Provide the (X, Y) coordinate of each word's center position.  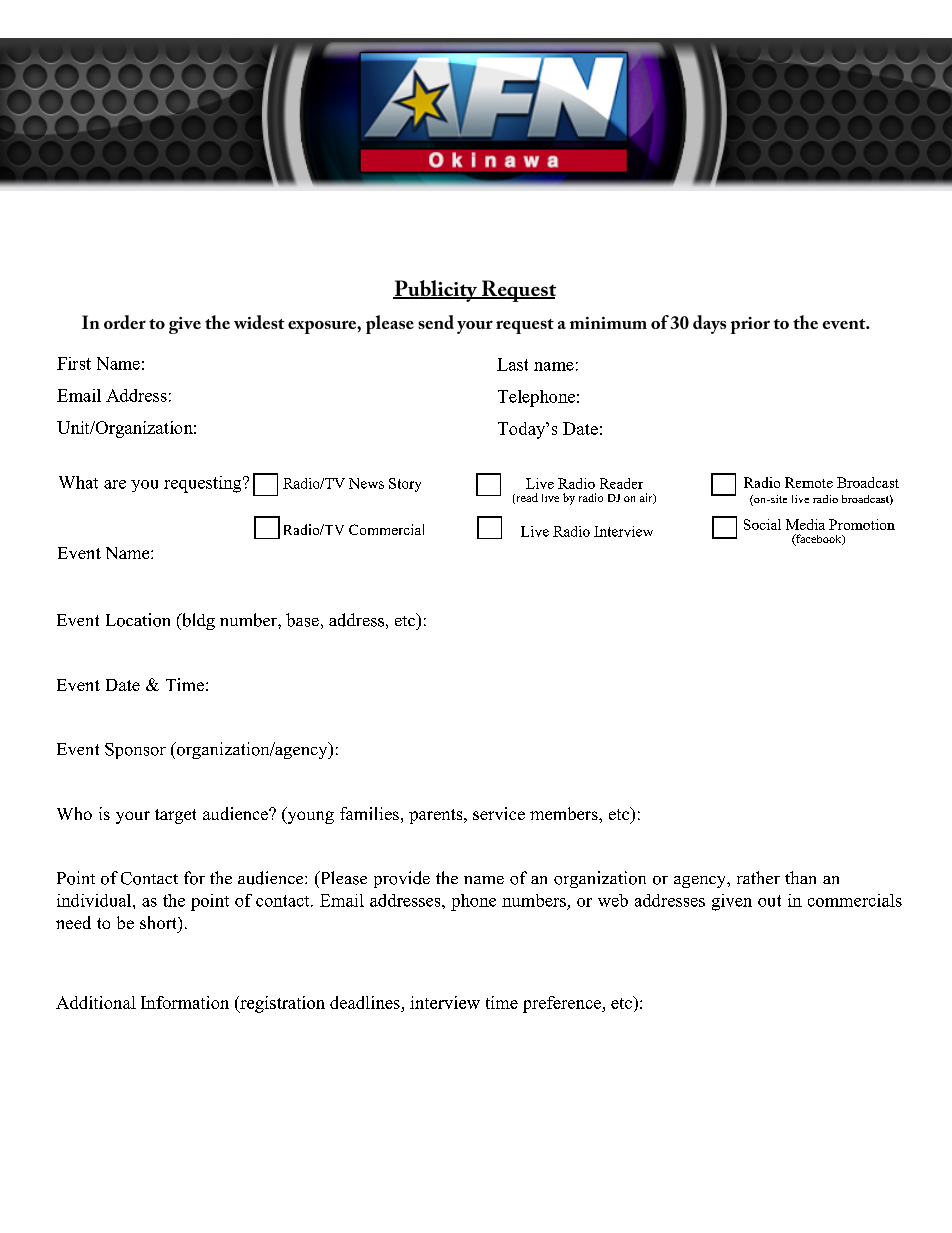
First (74, 363)
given (732, 902)
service (499, 813)
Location (138, 620)
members (565, 813)
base (302, 620)
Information (185, 1002)
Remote (809, 482)
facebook (819, 540)
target (175, 816)
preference (563, 1004)
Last (512, 364)
